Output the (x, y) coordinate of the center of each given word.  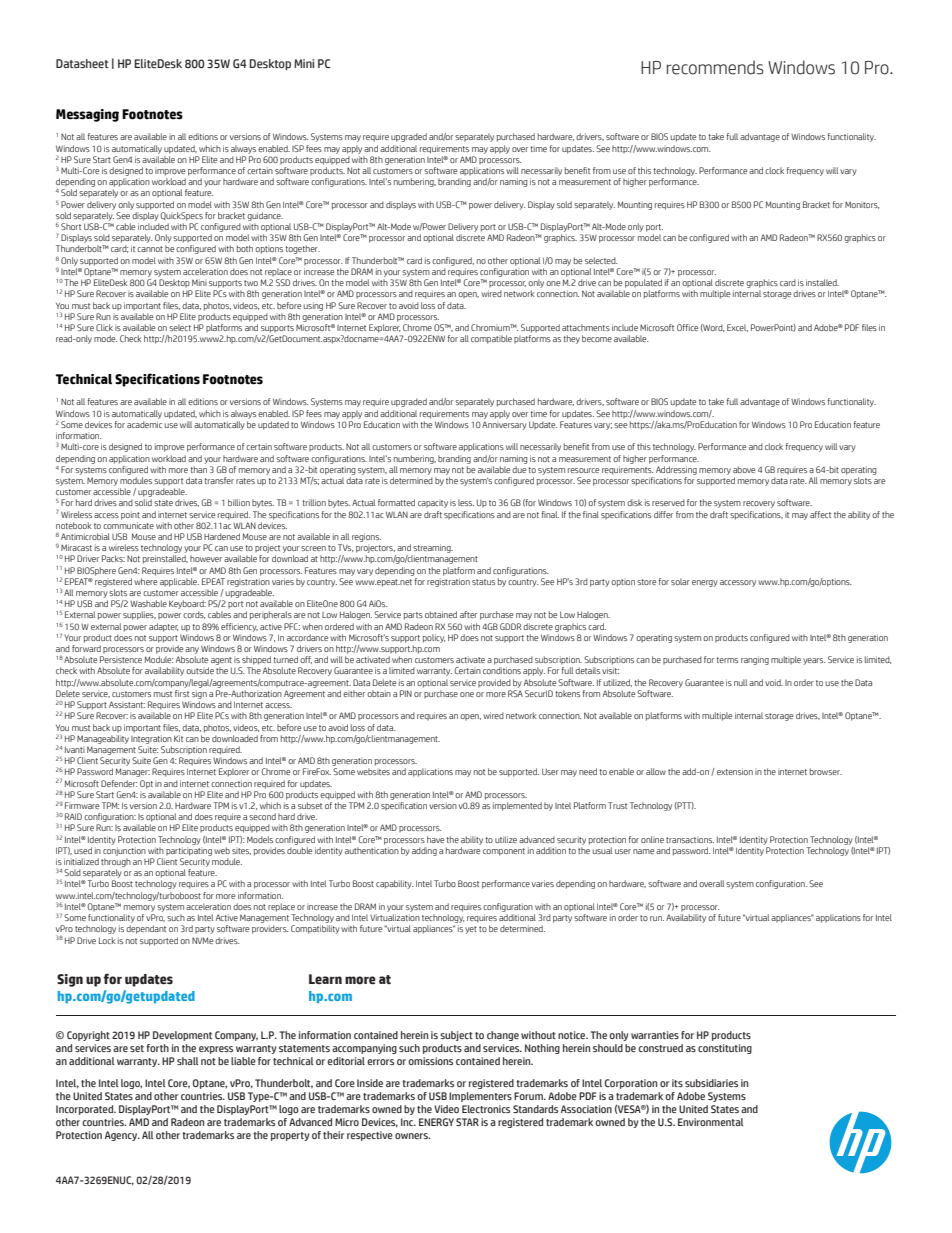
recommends (715, 67)
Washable (148, 603)
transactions (690, 840)
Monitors (862, 205)
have (435, 839)
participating (189, 851)
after (468, 614)
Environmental (710, 1122)
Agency (122, 1136)
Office (687, 327)
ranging (755, 660)
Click (104, 327)
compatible (491, 339)
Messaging (87, 115)
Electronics (486, 1109)
